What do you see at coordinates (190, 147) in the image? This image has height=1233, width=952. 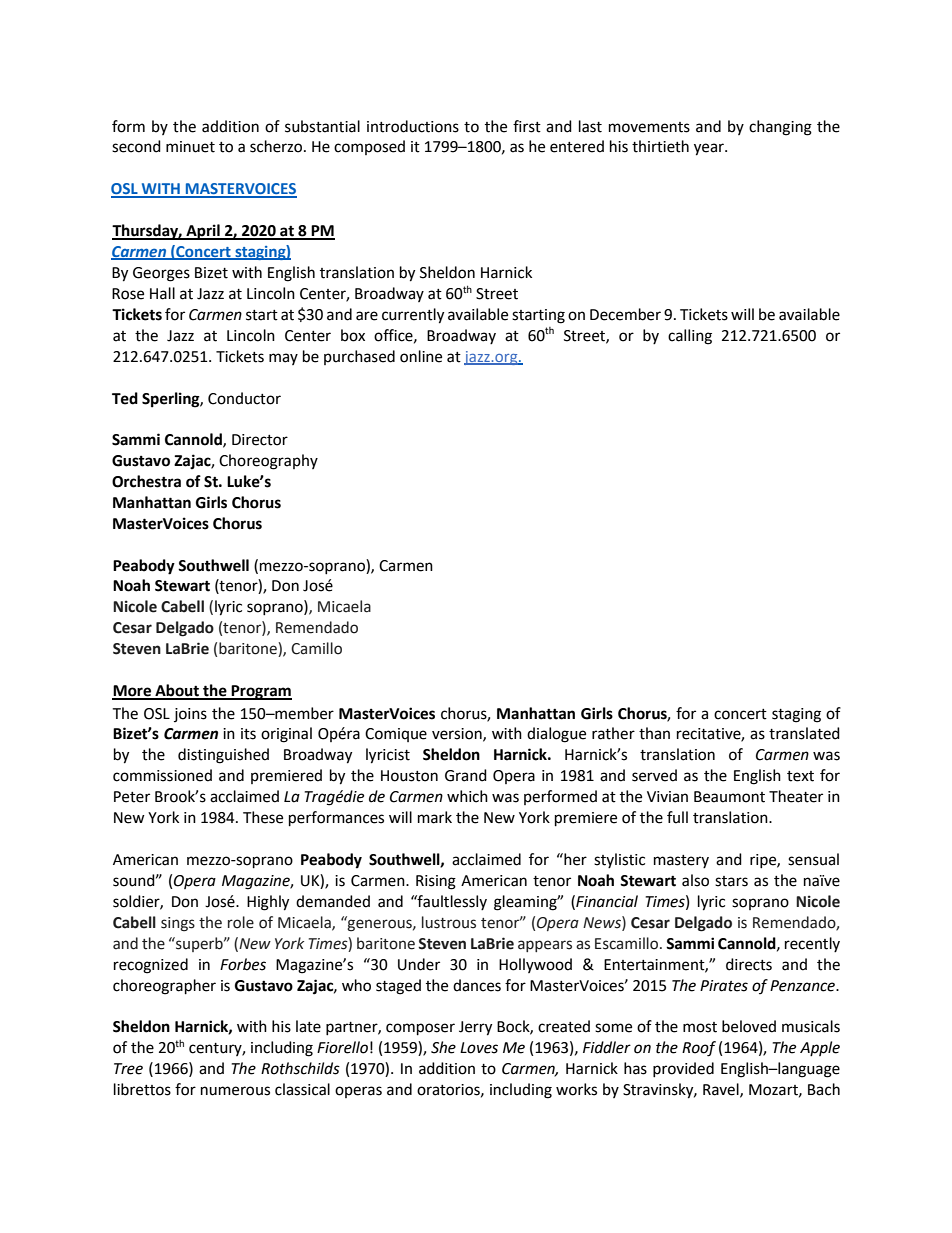 I see `minuet` at bounding box center [190, 147].
